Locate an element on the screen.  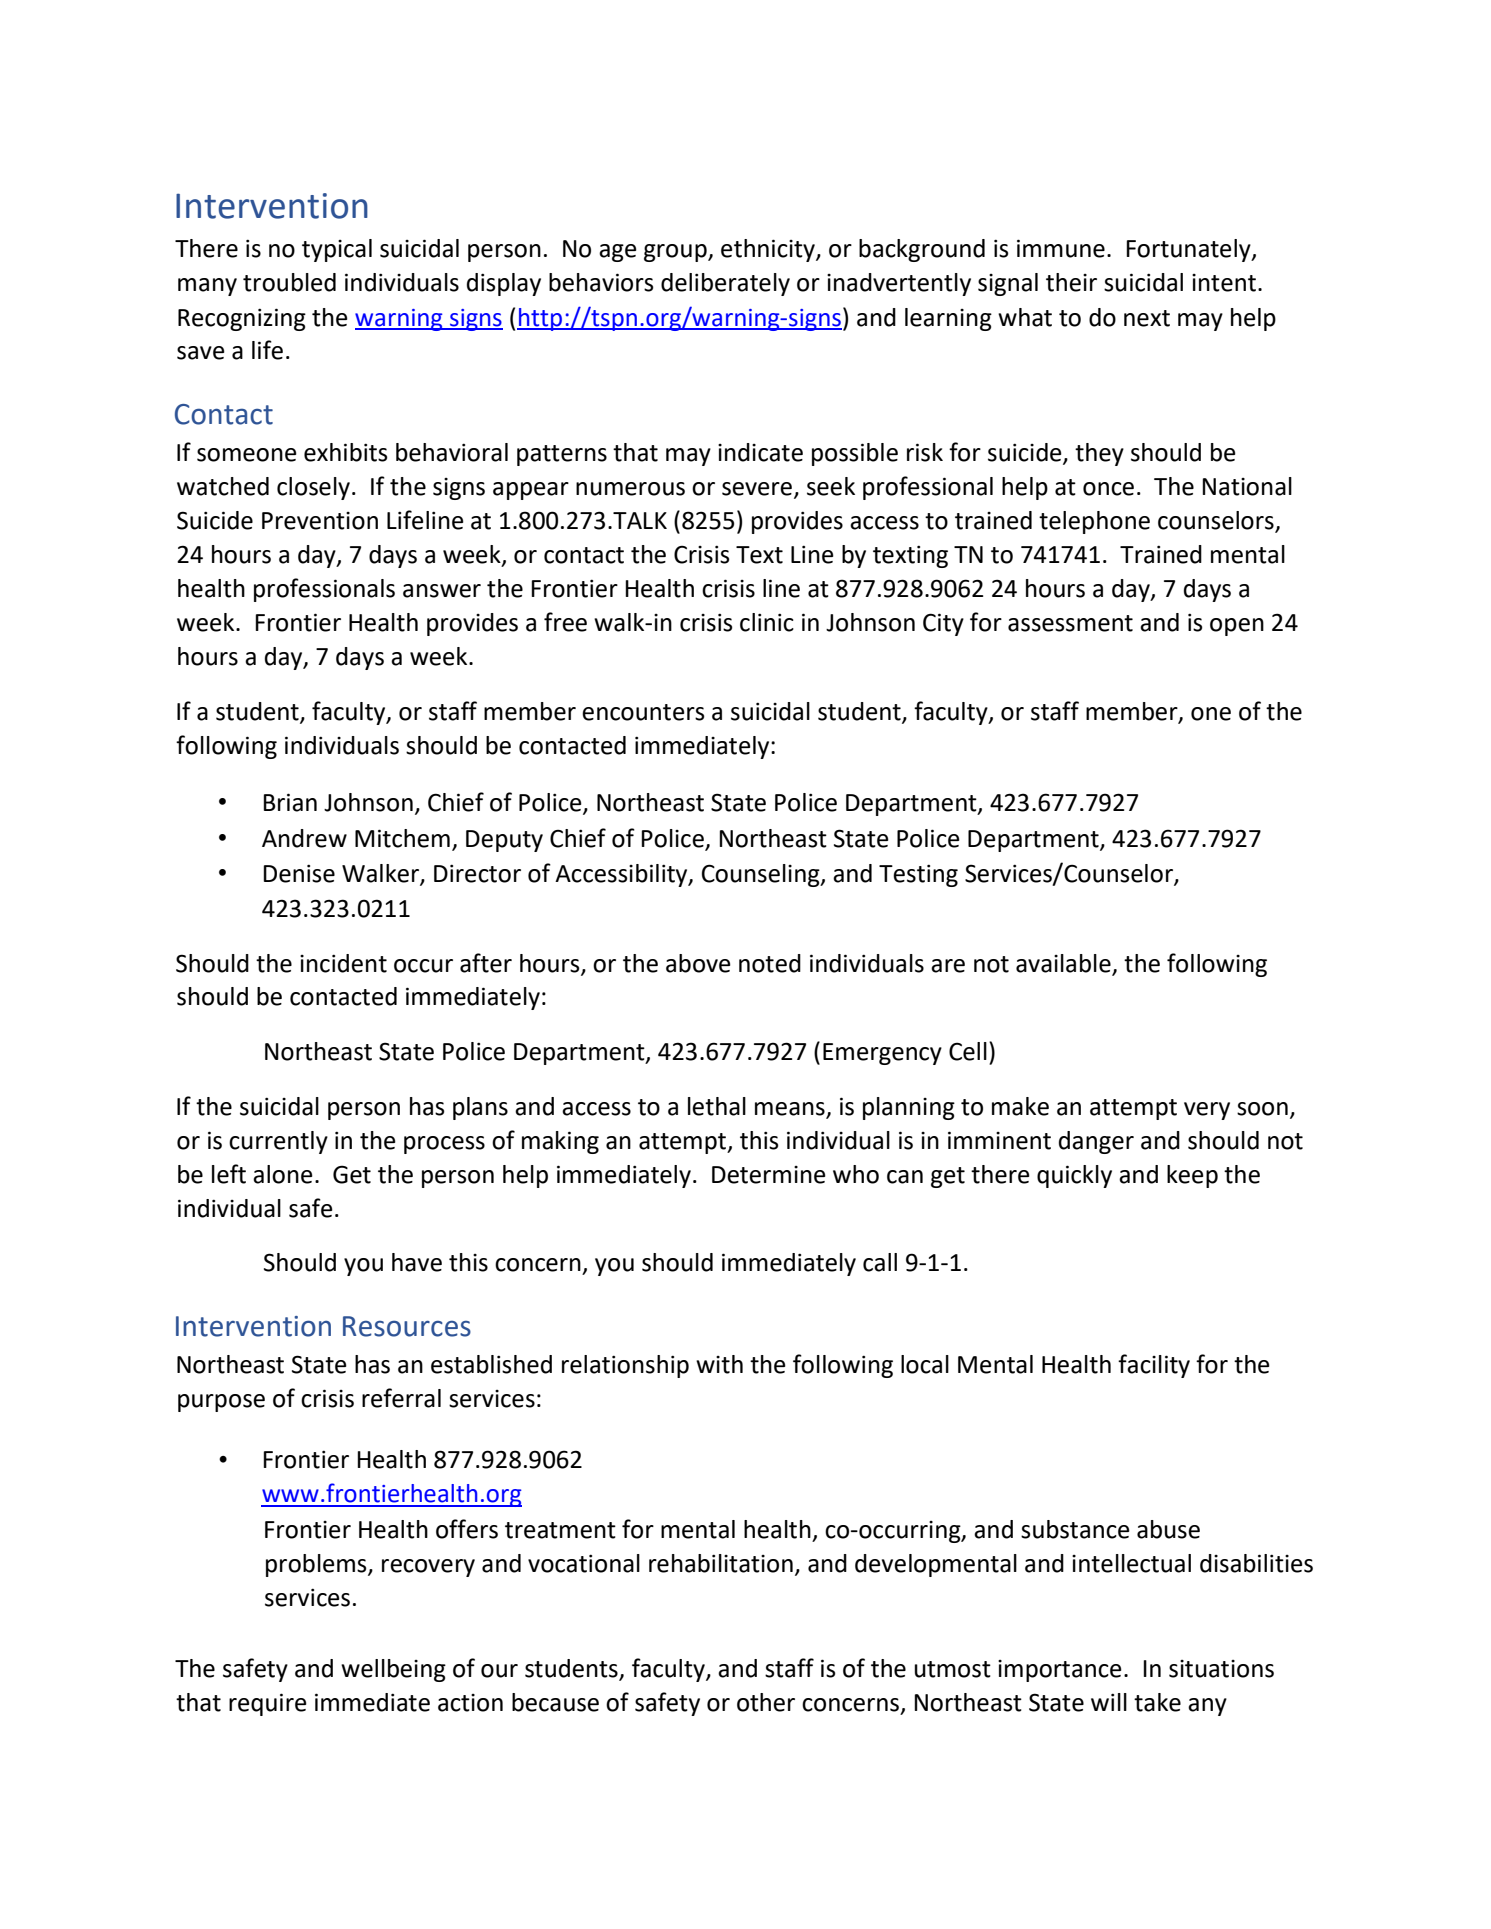
above is located at coordinates (698, 963).
